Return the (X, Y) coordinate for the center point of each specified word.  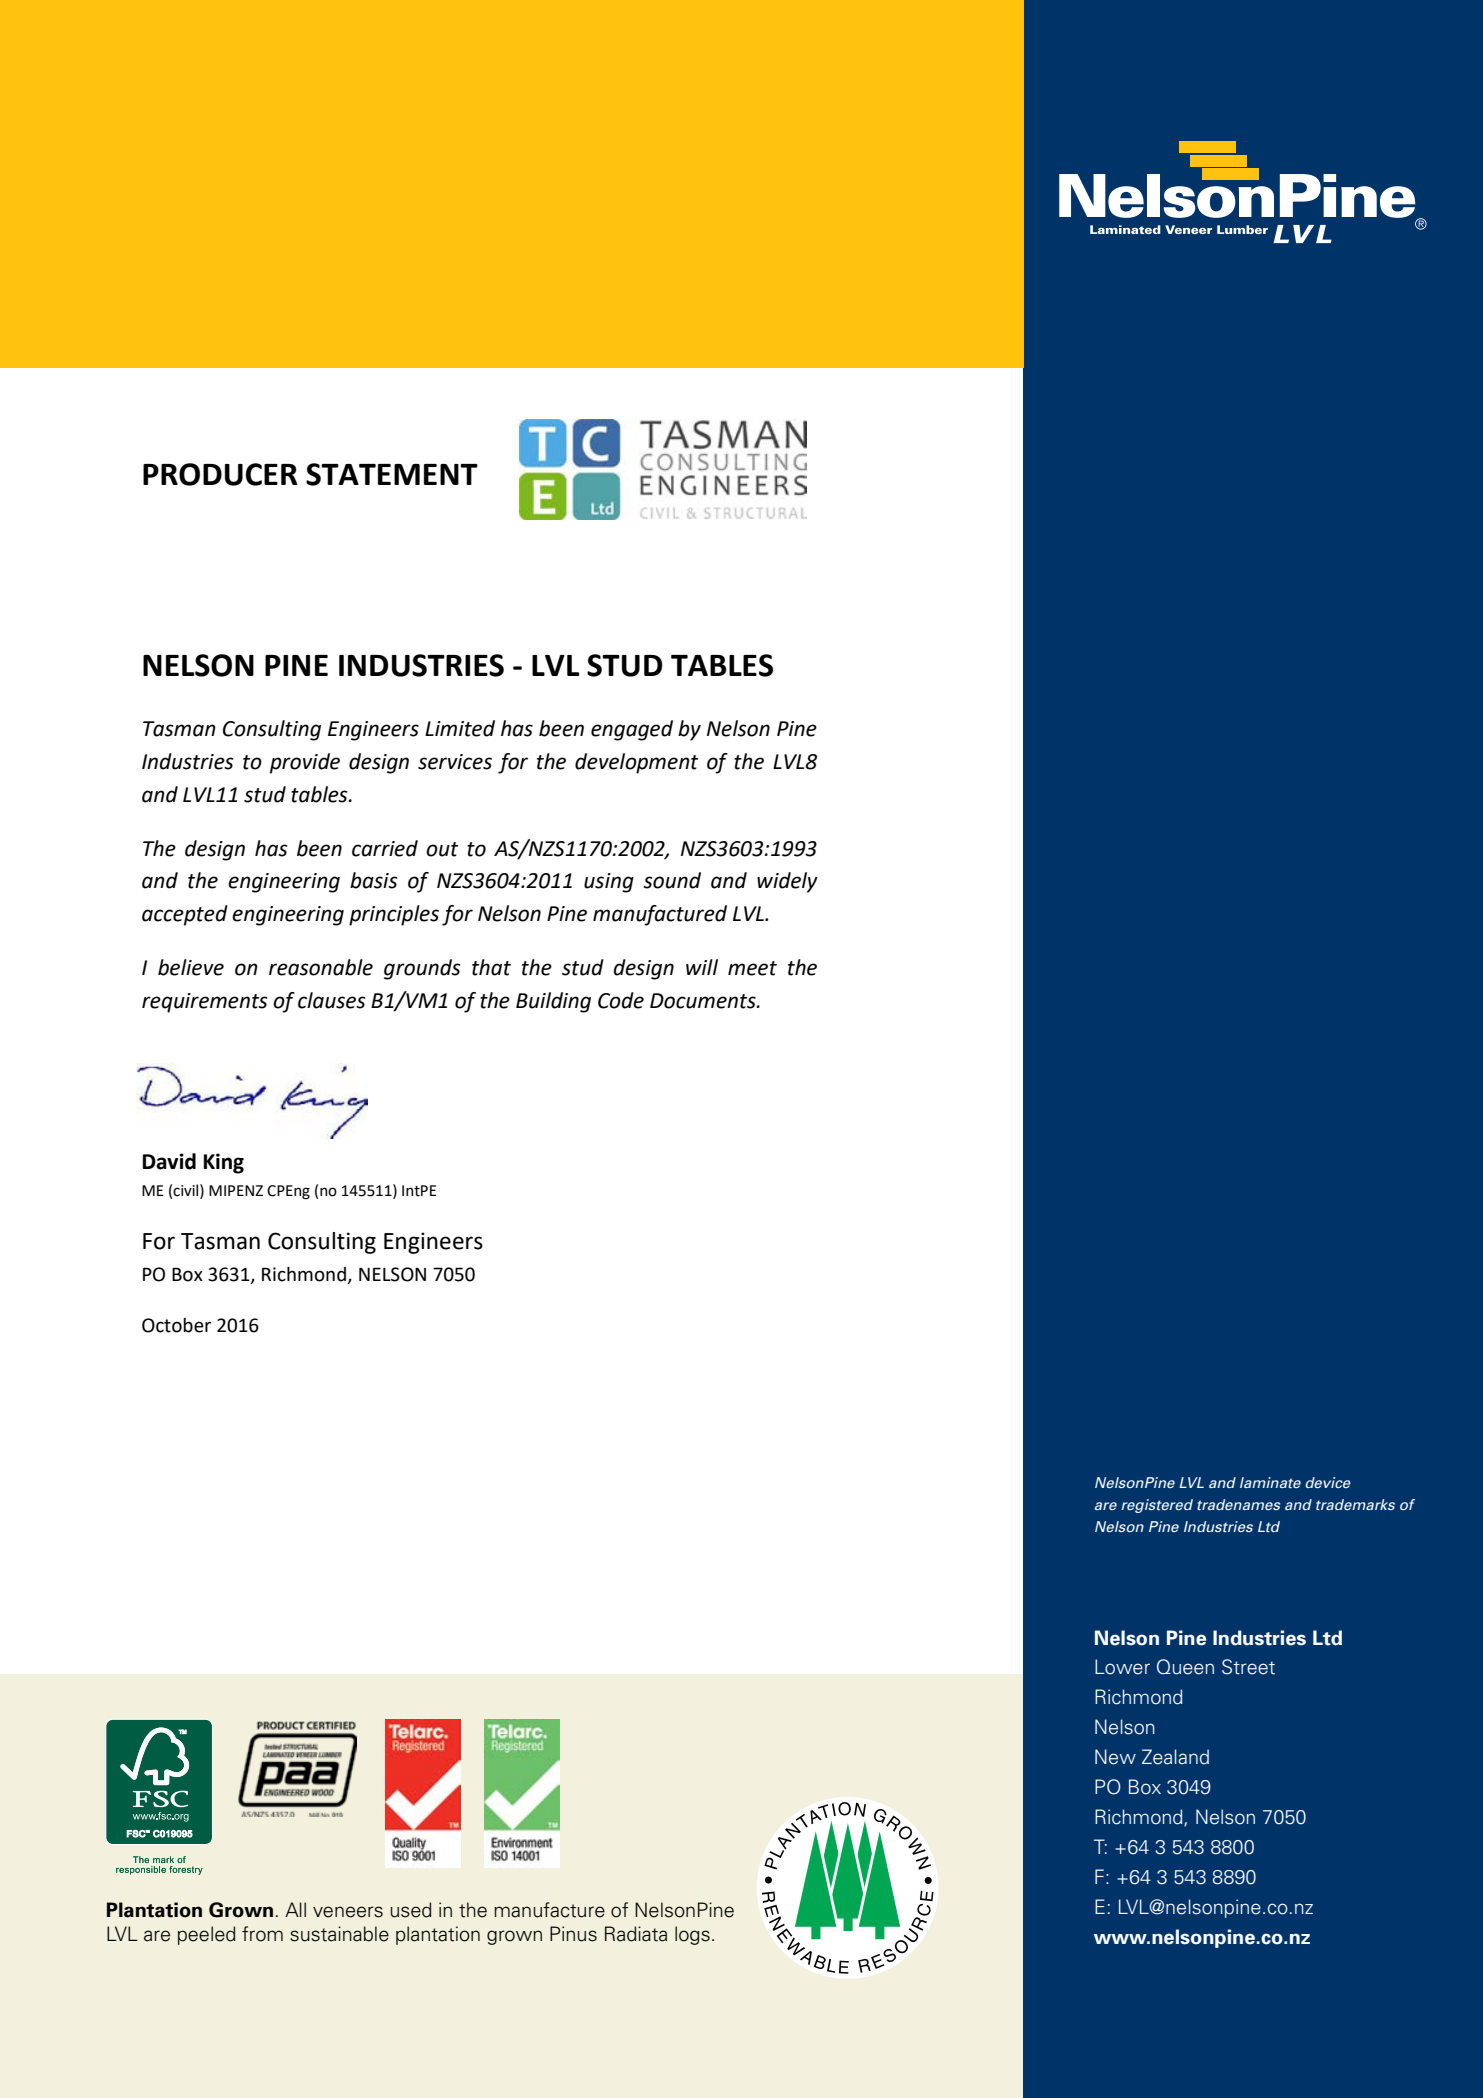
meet (752, 968)
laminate (1270, 1482)
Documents (704, 1001)
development (636, 763)
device (1328, 1482)
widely (787, 882)
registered (1157, 1506)
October (176, 1325)
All (295, 1909)
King (224, 1163)
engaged (632, 730)
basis (373, 880)
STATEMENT (392, 474)
